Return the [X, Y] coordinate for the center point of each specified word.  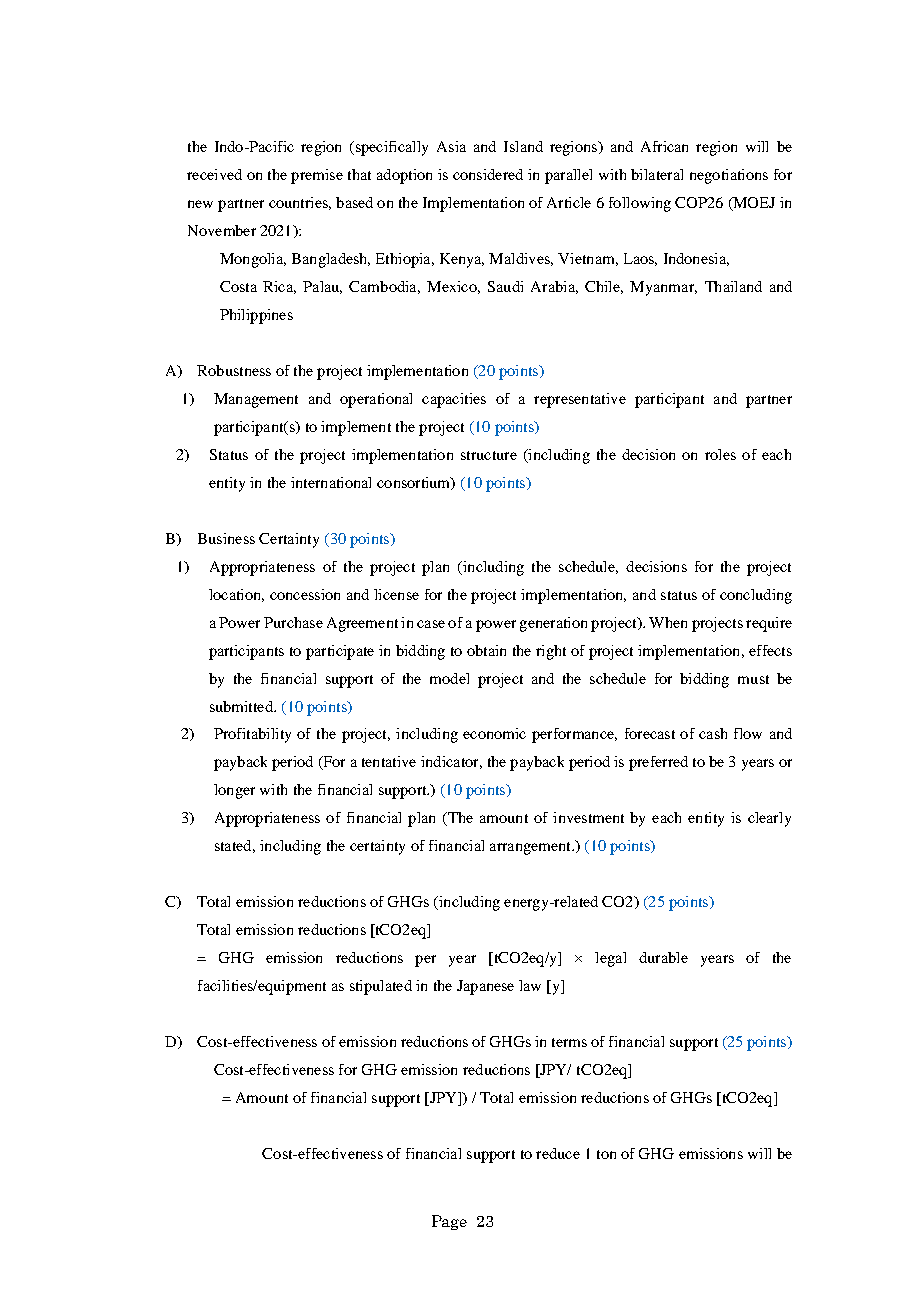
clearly [769, 819]
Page [449, 1222]
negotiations [729, 176]
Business [226, 538]
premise [317, 176]
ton [606, 1154]
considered [488, 174]
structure [489, 455]
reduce [558, 1153]
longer [234, 791]
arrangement [531, 848]
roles [720, 454]
